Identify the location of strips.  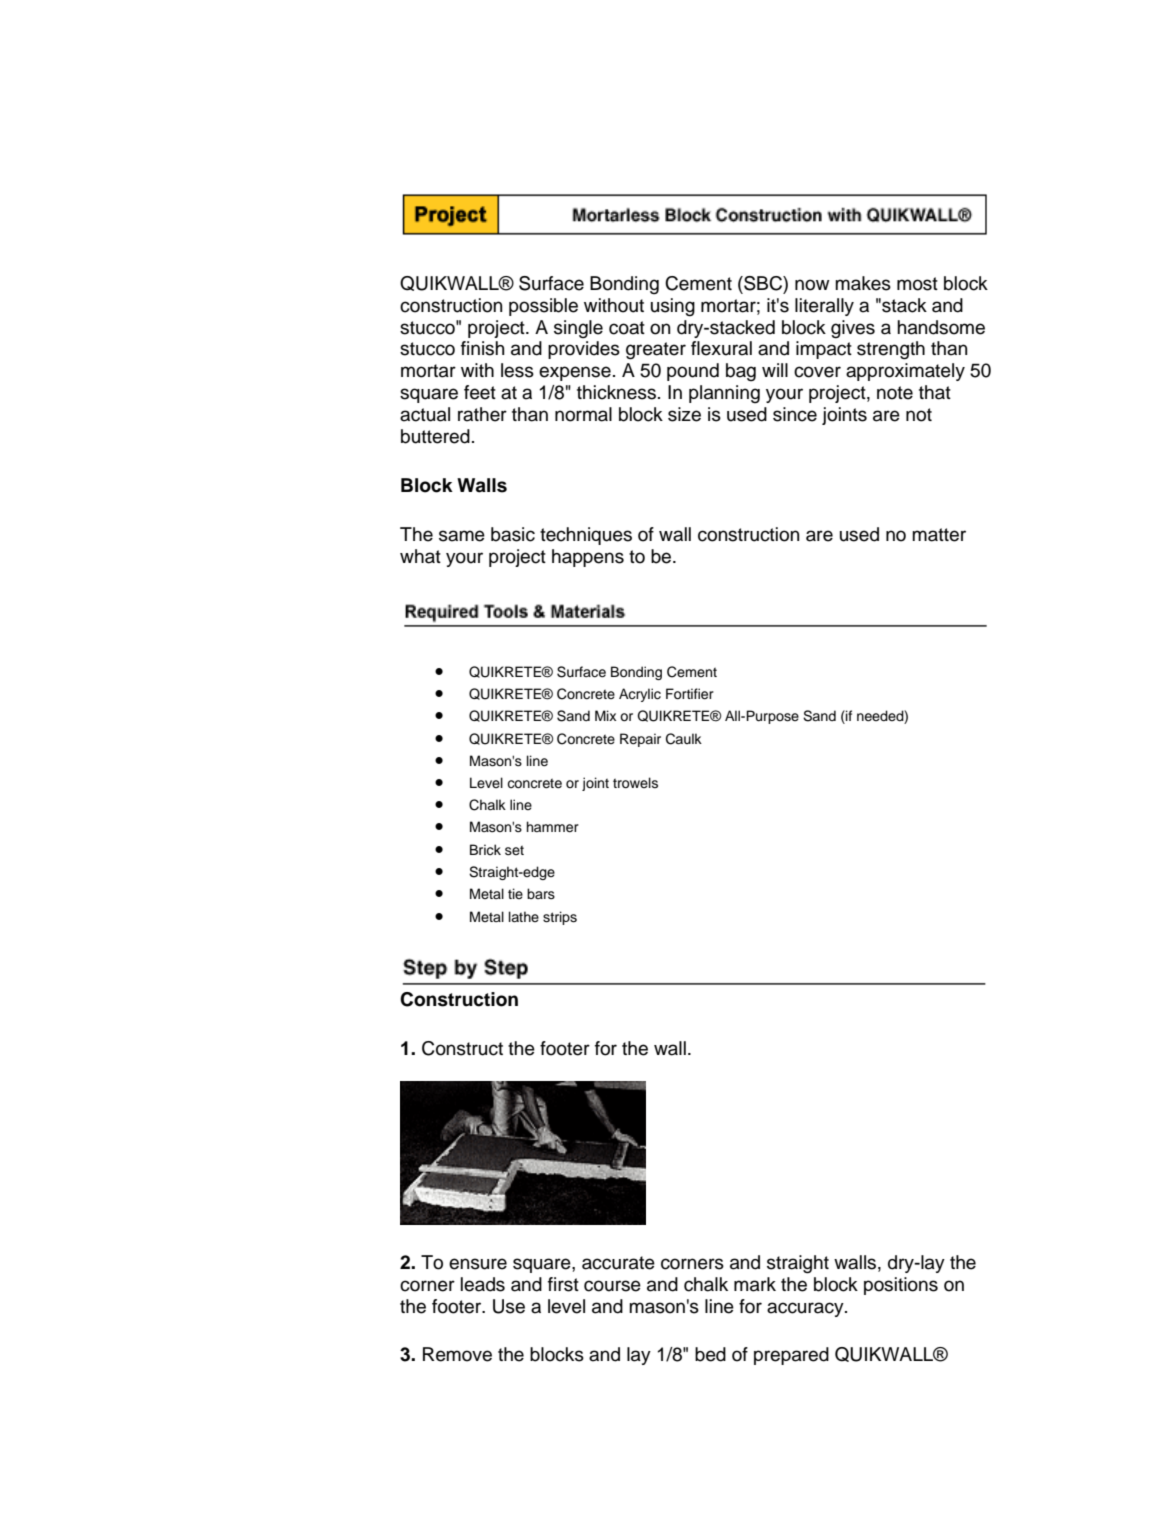
(560, 918).
